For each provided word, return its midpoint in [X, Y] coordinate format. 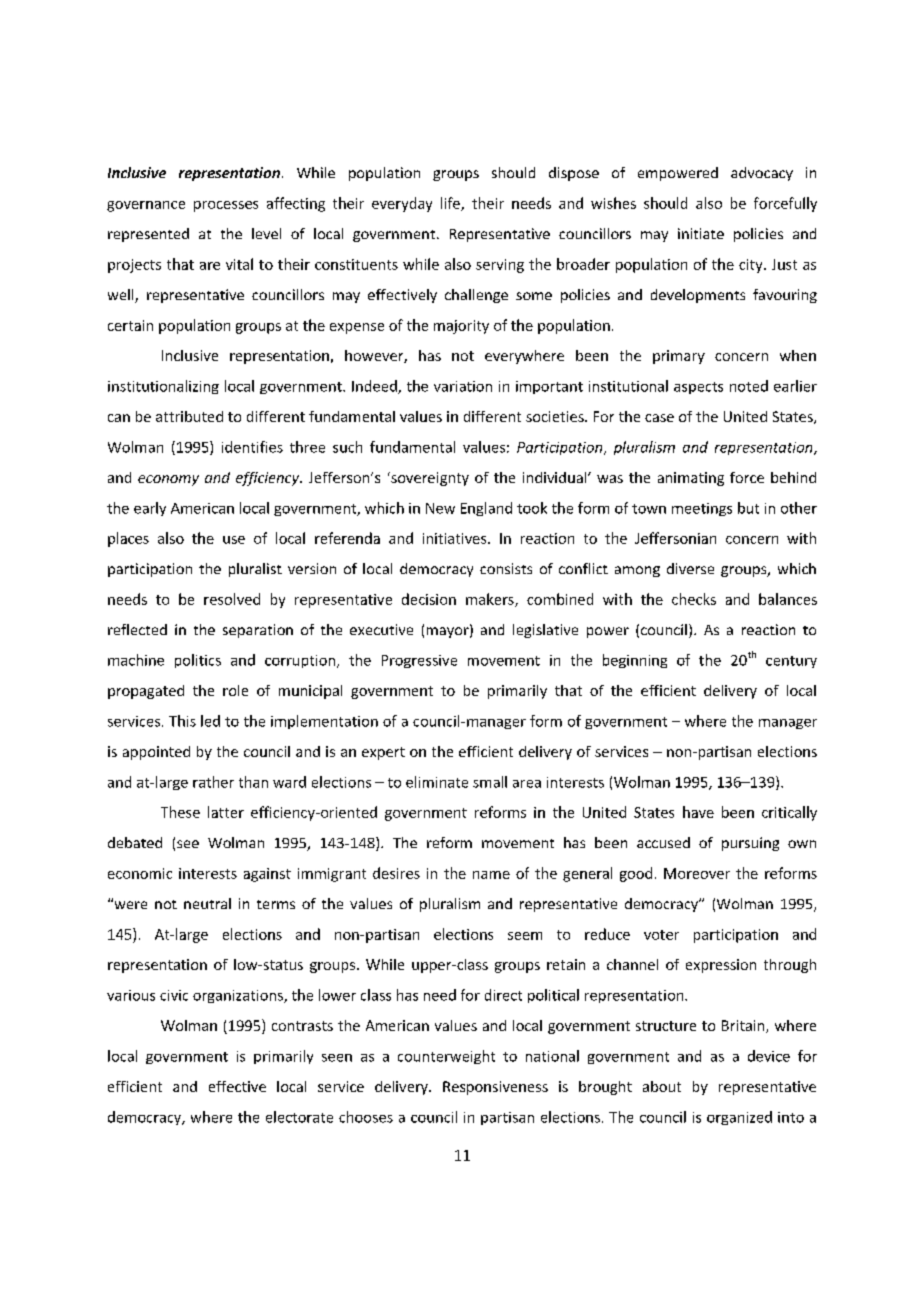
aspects [698, 388]
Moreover [697, 873]
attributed [189, 416]
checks [694, 599]
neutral [207, 903]
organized [739, 1118]
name [491, 875]
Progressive [419, 661]
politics [198, 661]
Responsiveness [495, 1088]
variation [463, 386]
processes [226, 206]
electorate [299, 1117]
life [451, 204]
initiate [701, 233]
